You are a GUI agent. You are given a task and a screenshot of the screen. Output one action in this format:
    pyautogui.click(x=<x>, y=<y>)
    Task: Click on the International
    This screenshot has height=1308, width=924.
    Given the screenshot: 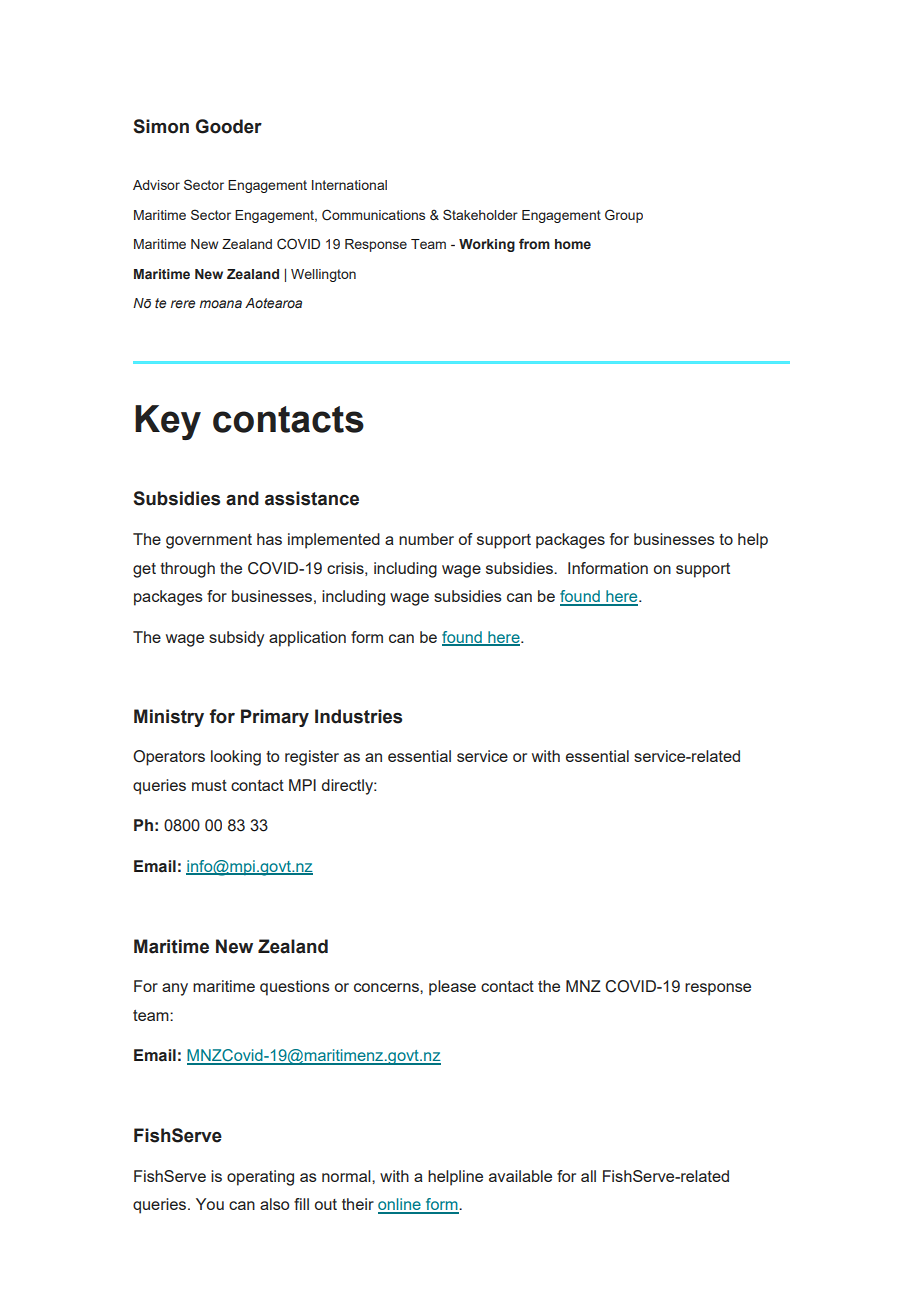 What is the action you would take?
    pyautogui.click(x=349, y=185)
